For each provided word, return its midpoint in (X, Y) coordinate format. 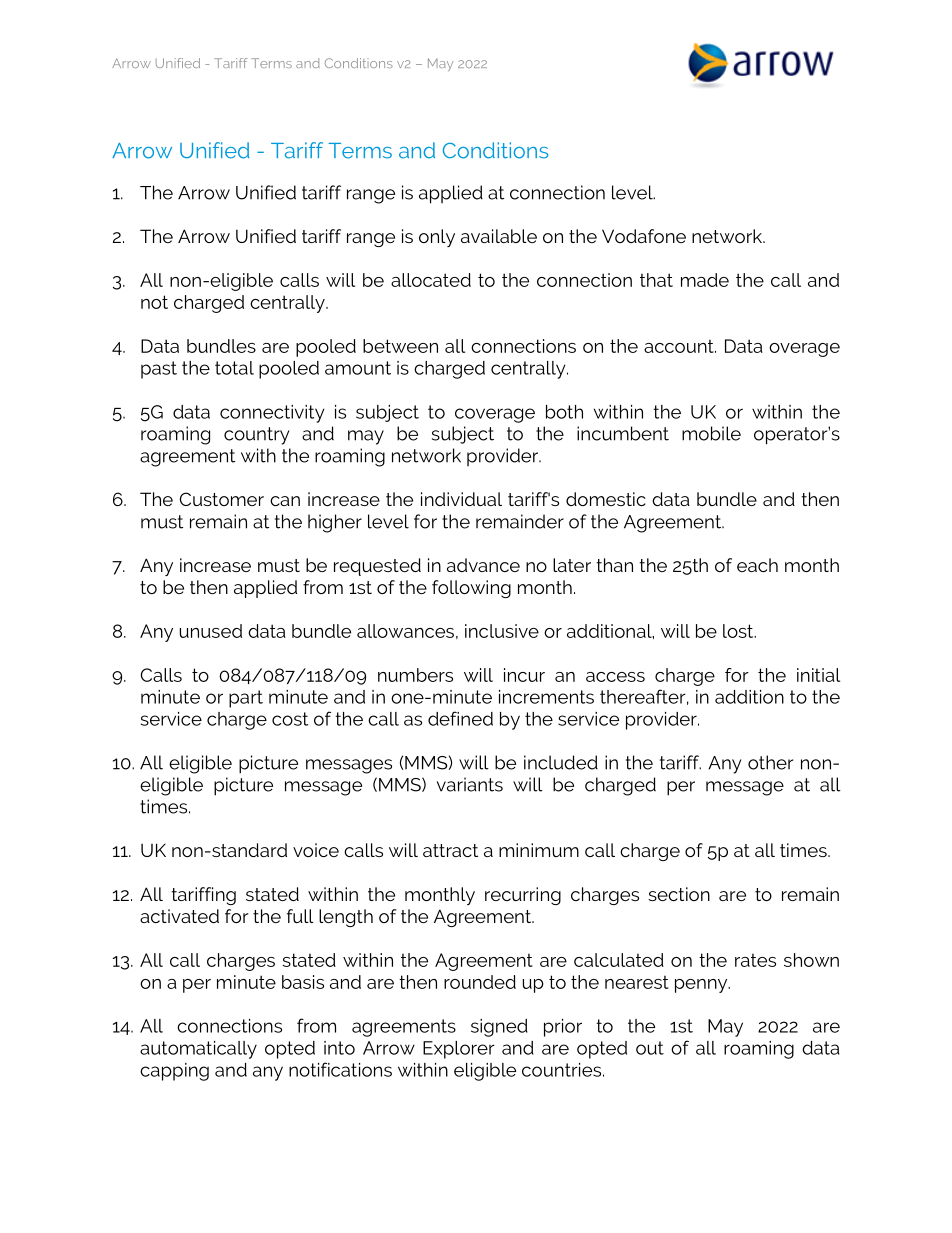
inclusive (502, 631)
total (234, 368)
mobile (711, 433)
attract (450, 850)
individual (461, 499)
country (257, 436)
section (679, 894)
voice (316, 850)
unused (211, 631)
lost (739, 631)
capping (174, 1072)
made (705, 280)
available (499, 236)
